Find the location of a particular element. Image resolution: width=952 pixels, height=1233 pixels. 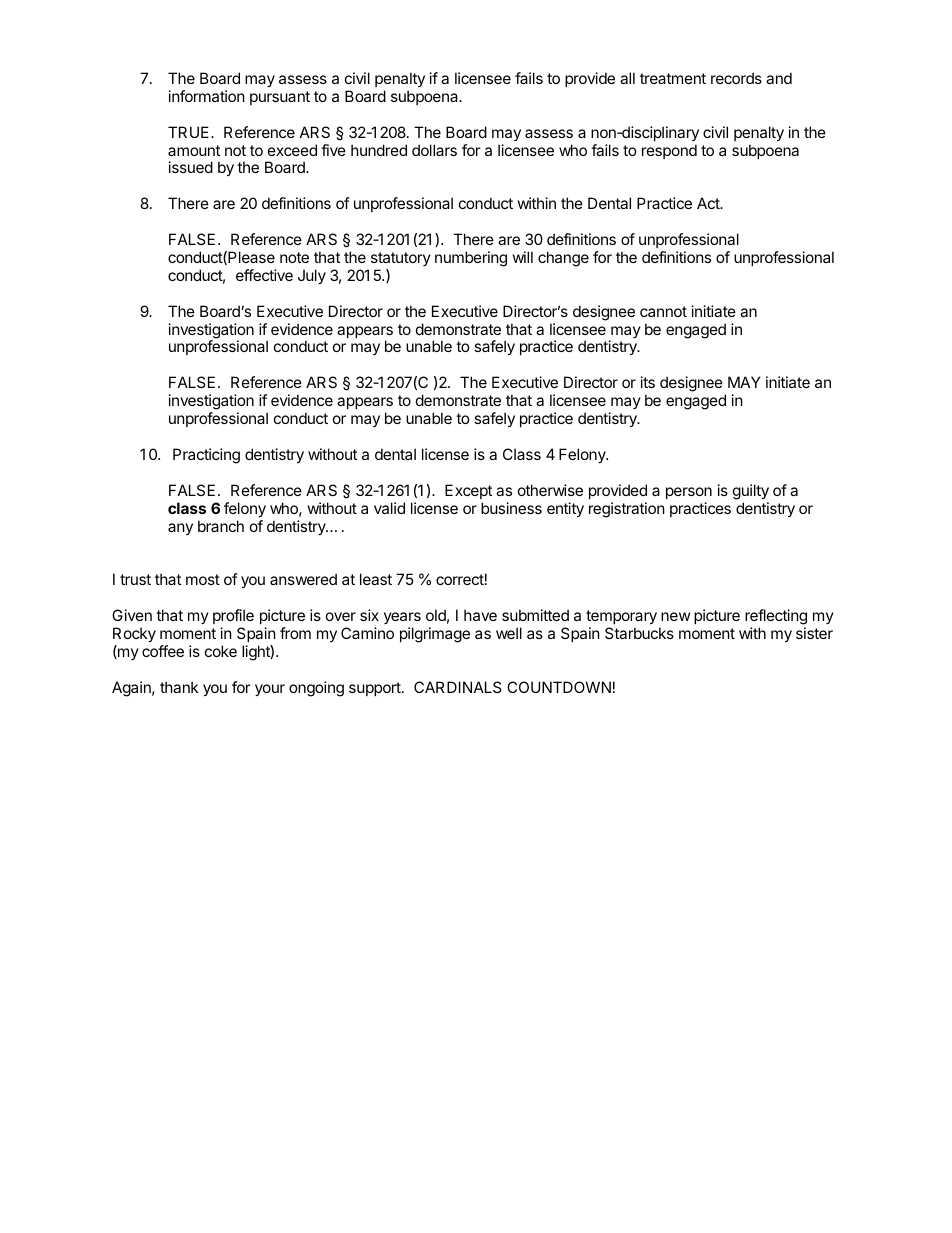

CARDINALS is located at coordinates (458, 687).
